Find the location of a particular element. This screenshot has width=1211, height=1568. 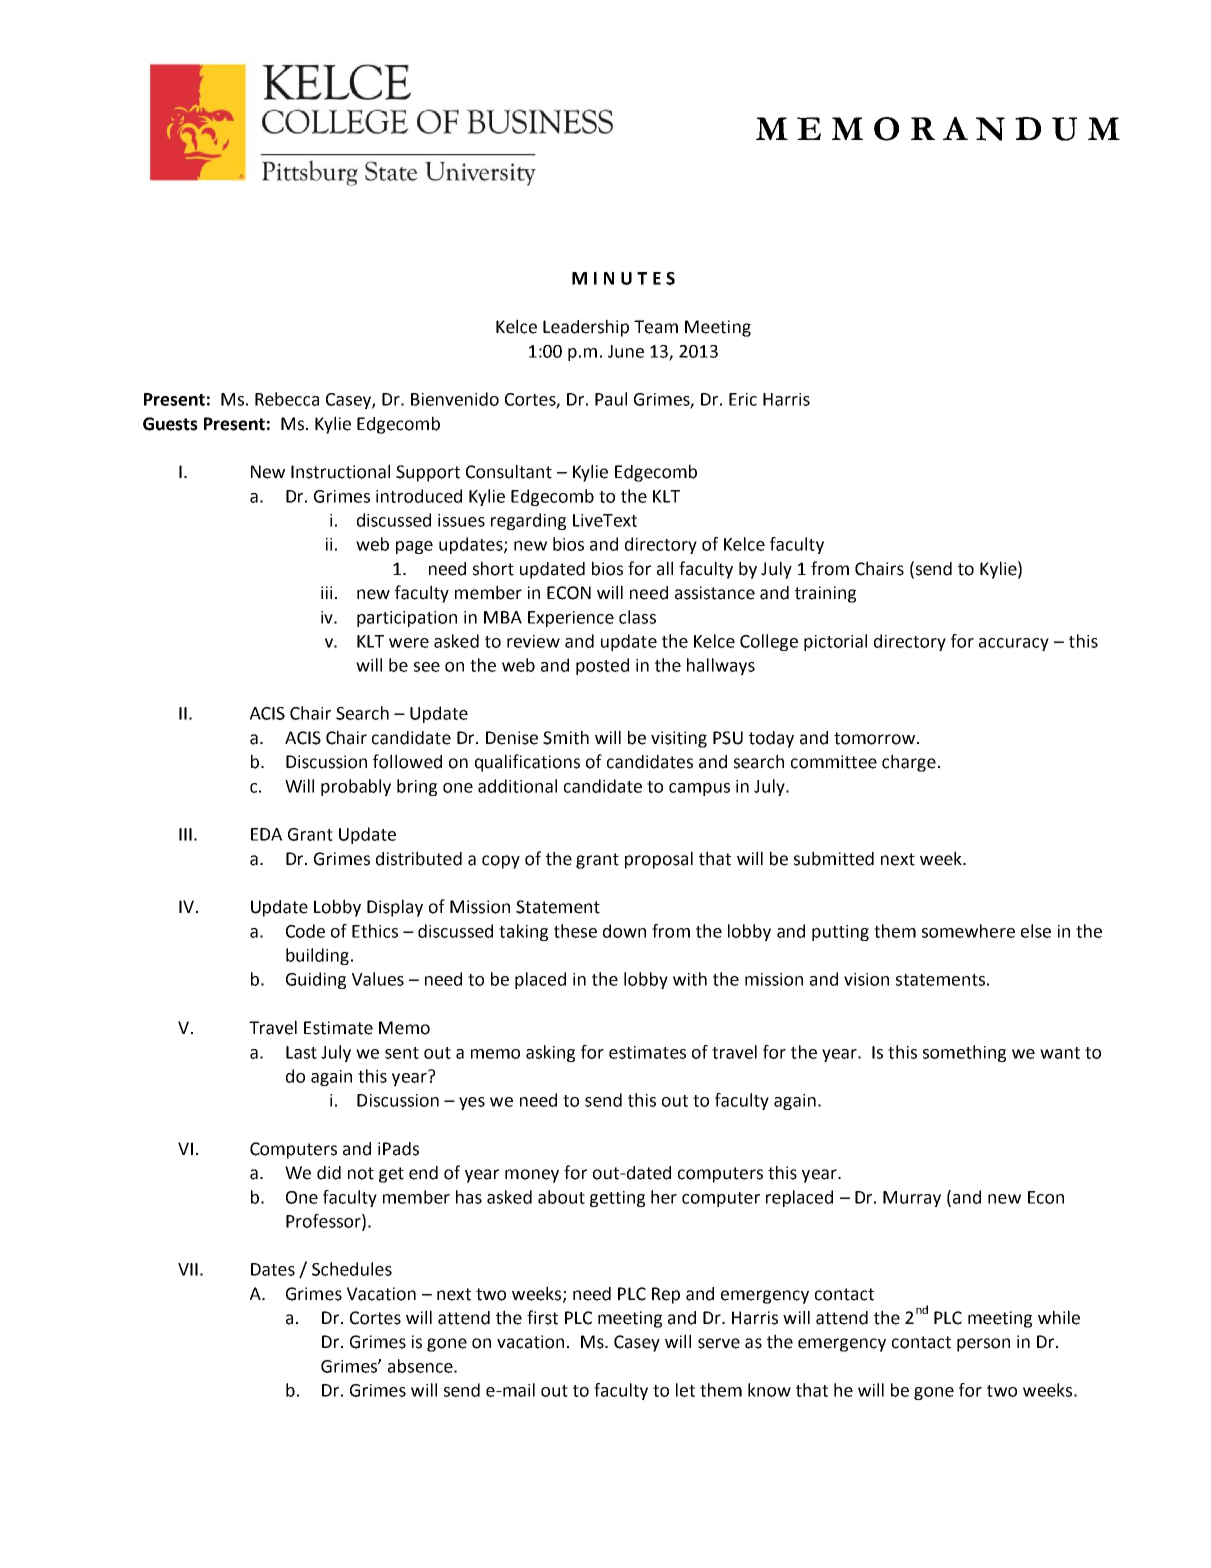

Eric is located at coordinates (743, 399).
